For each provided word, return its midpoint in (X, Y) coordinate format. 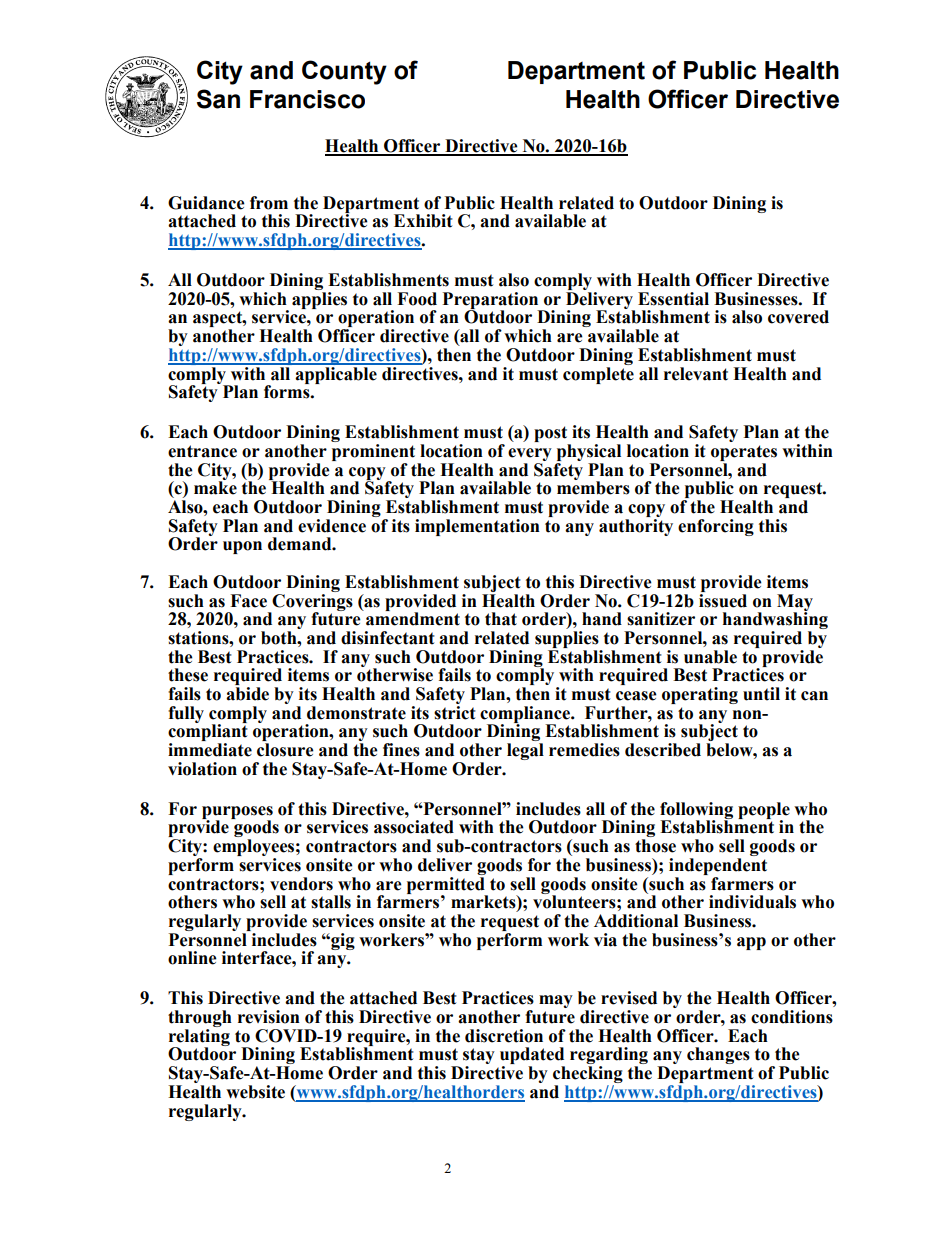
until (761, 694)
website (255, 1092)
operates (744, 453)
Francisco (307, 99)
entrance (202, 451)
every (530, 456)
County (344, 72)
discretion (504, 1036)
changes (718, 1055)
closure (285, 750)
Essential (673, 299)
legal (525, 751)
